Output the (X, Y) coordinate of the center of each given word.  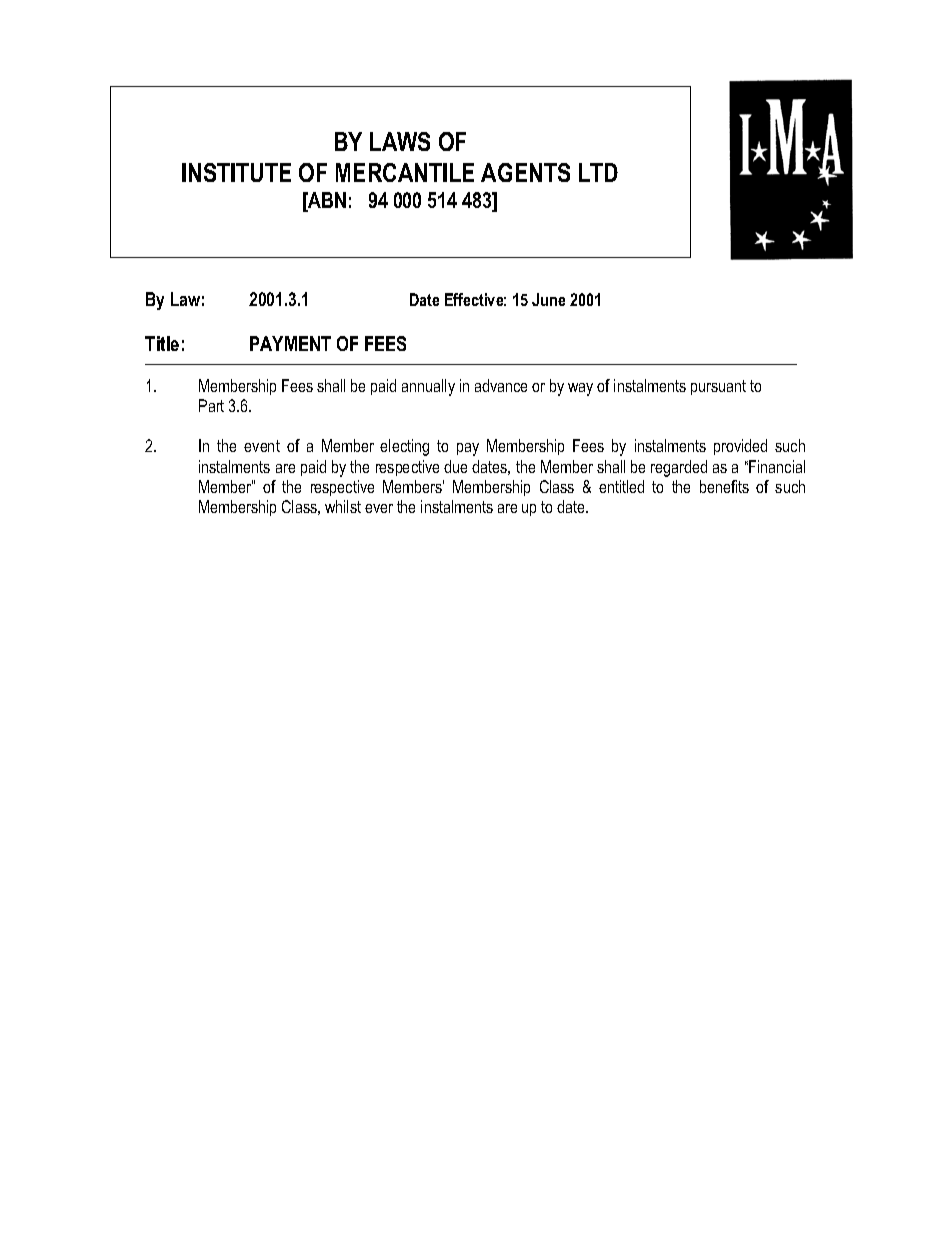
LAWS (400, 141)
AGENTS (525, 172)
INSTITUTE (236, 172)
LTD (598, 172)
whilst (343, 506)
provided (740, 447)
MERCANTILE (405, 172)
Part (211, 405)
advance (501, 385)
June (548, 299)
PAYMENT (290, 343)
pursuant (718, 387)
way (580, 389)
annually (428, 387)
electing (404, 447)
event (262, 446)
